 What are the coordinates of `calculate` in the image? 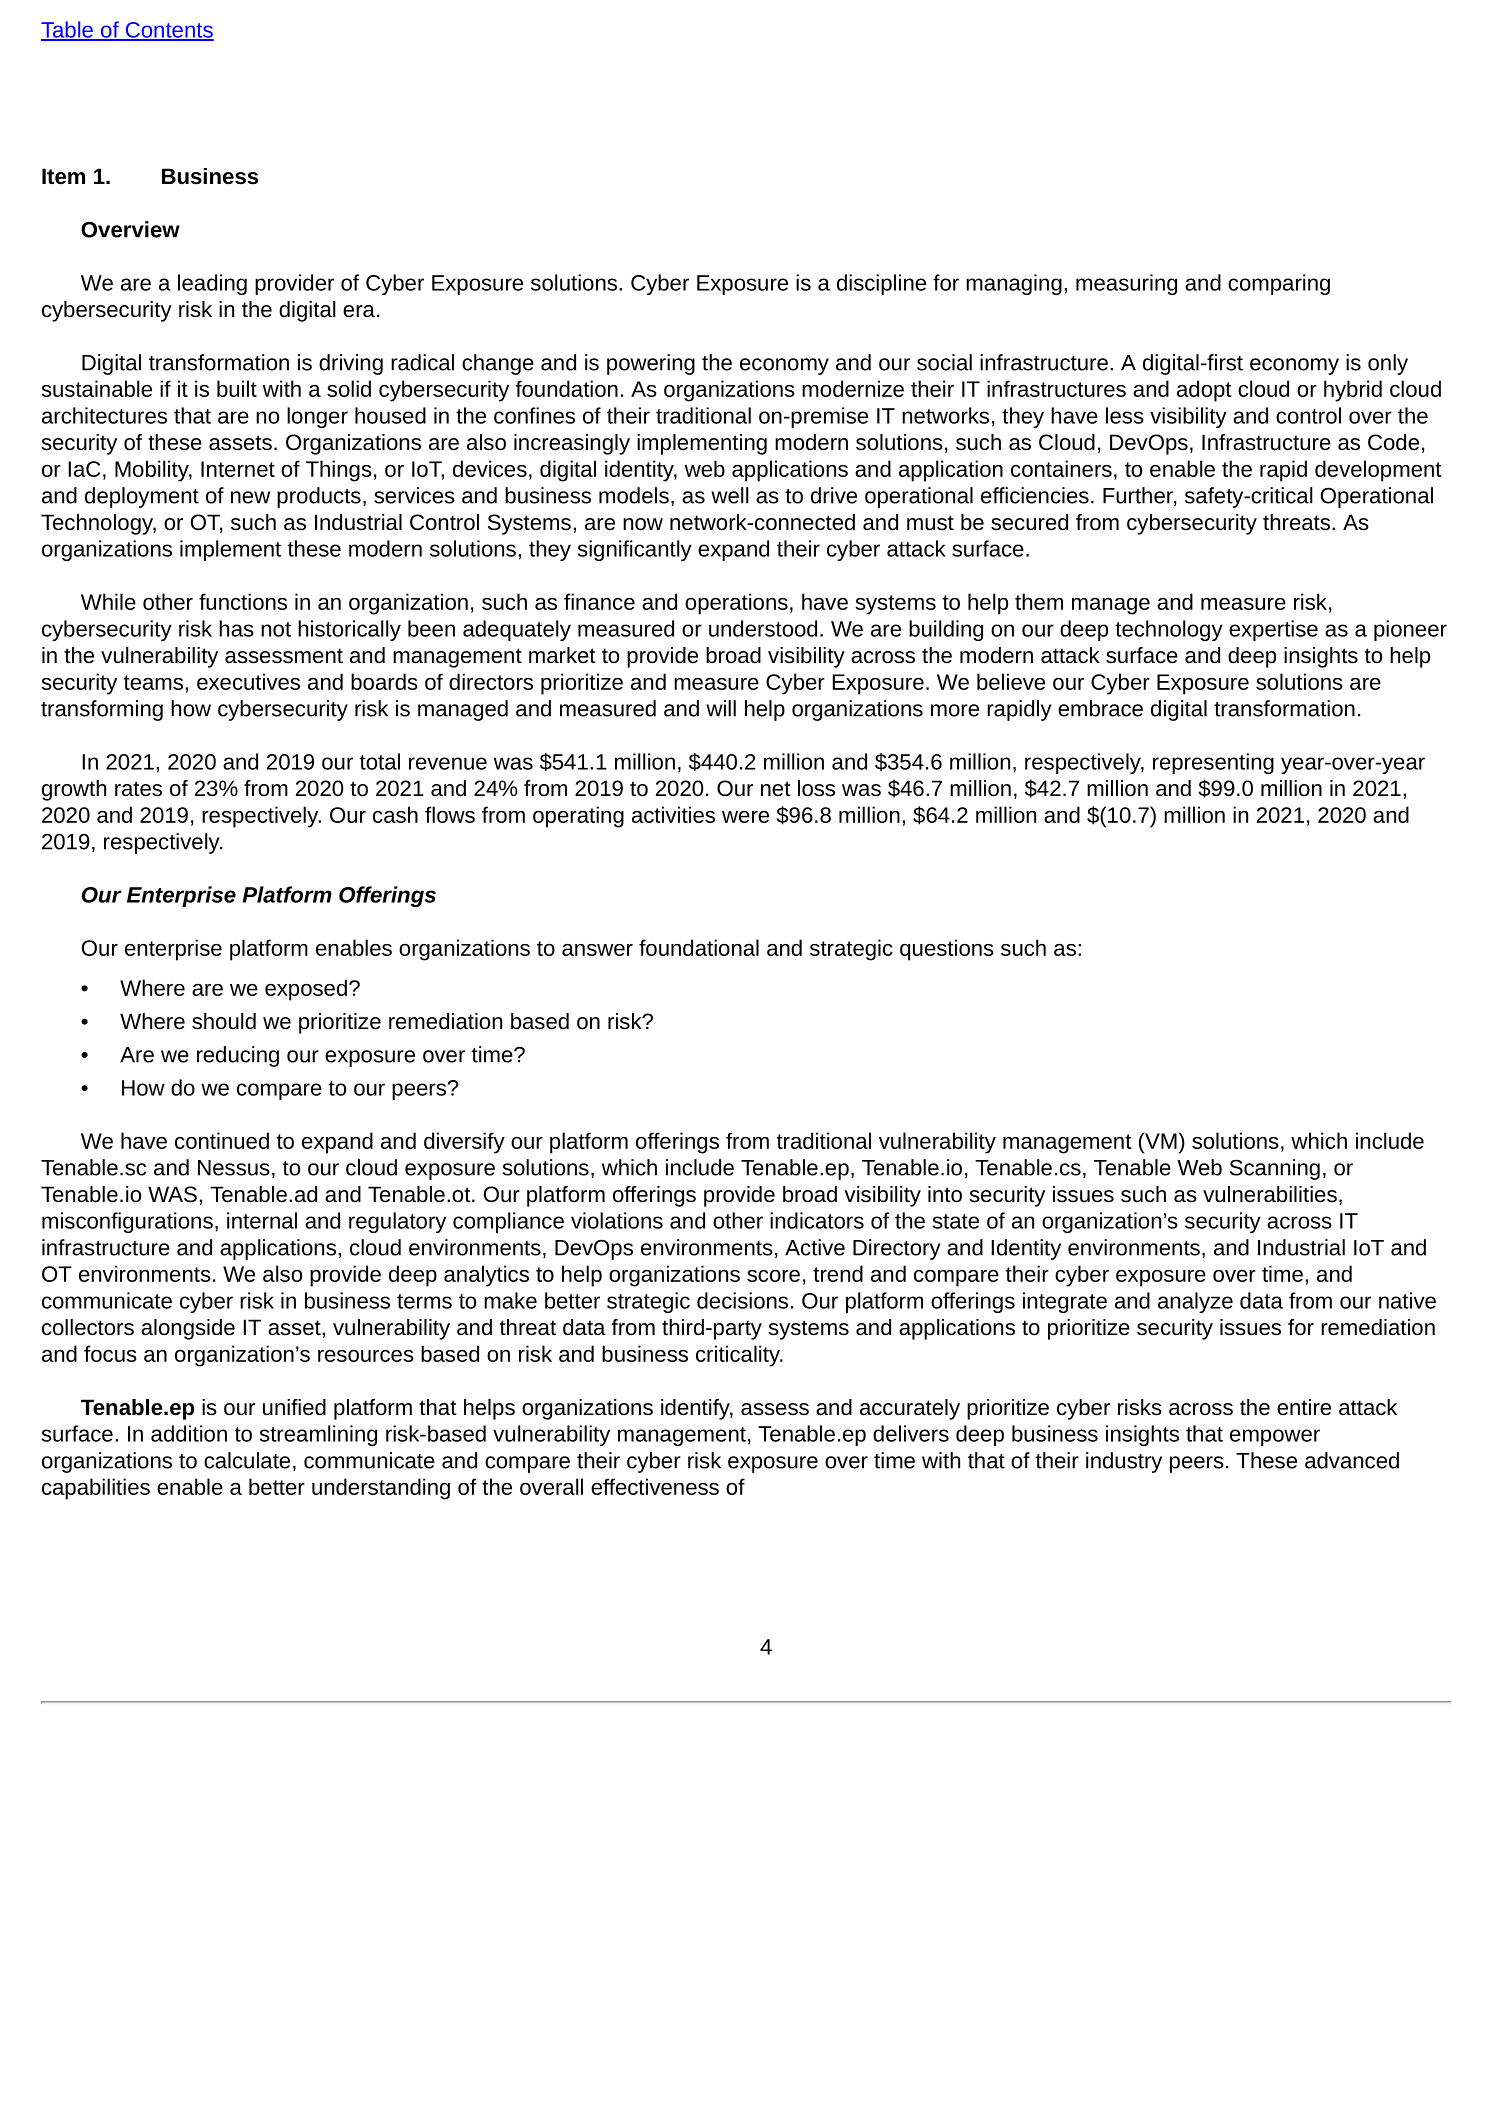 It's located at (247, 1460).
